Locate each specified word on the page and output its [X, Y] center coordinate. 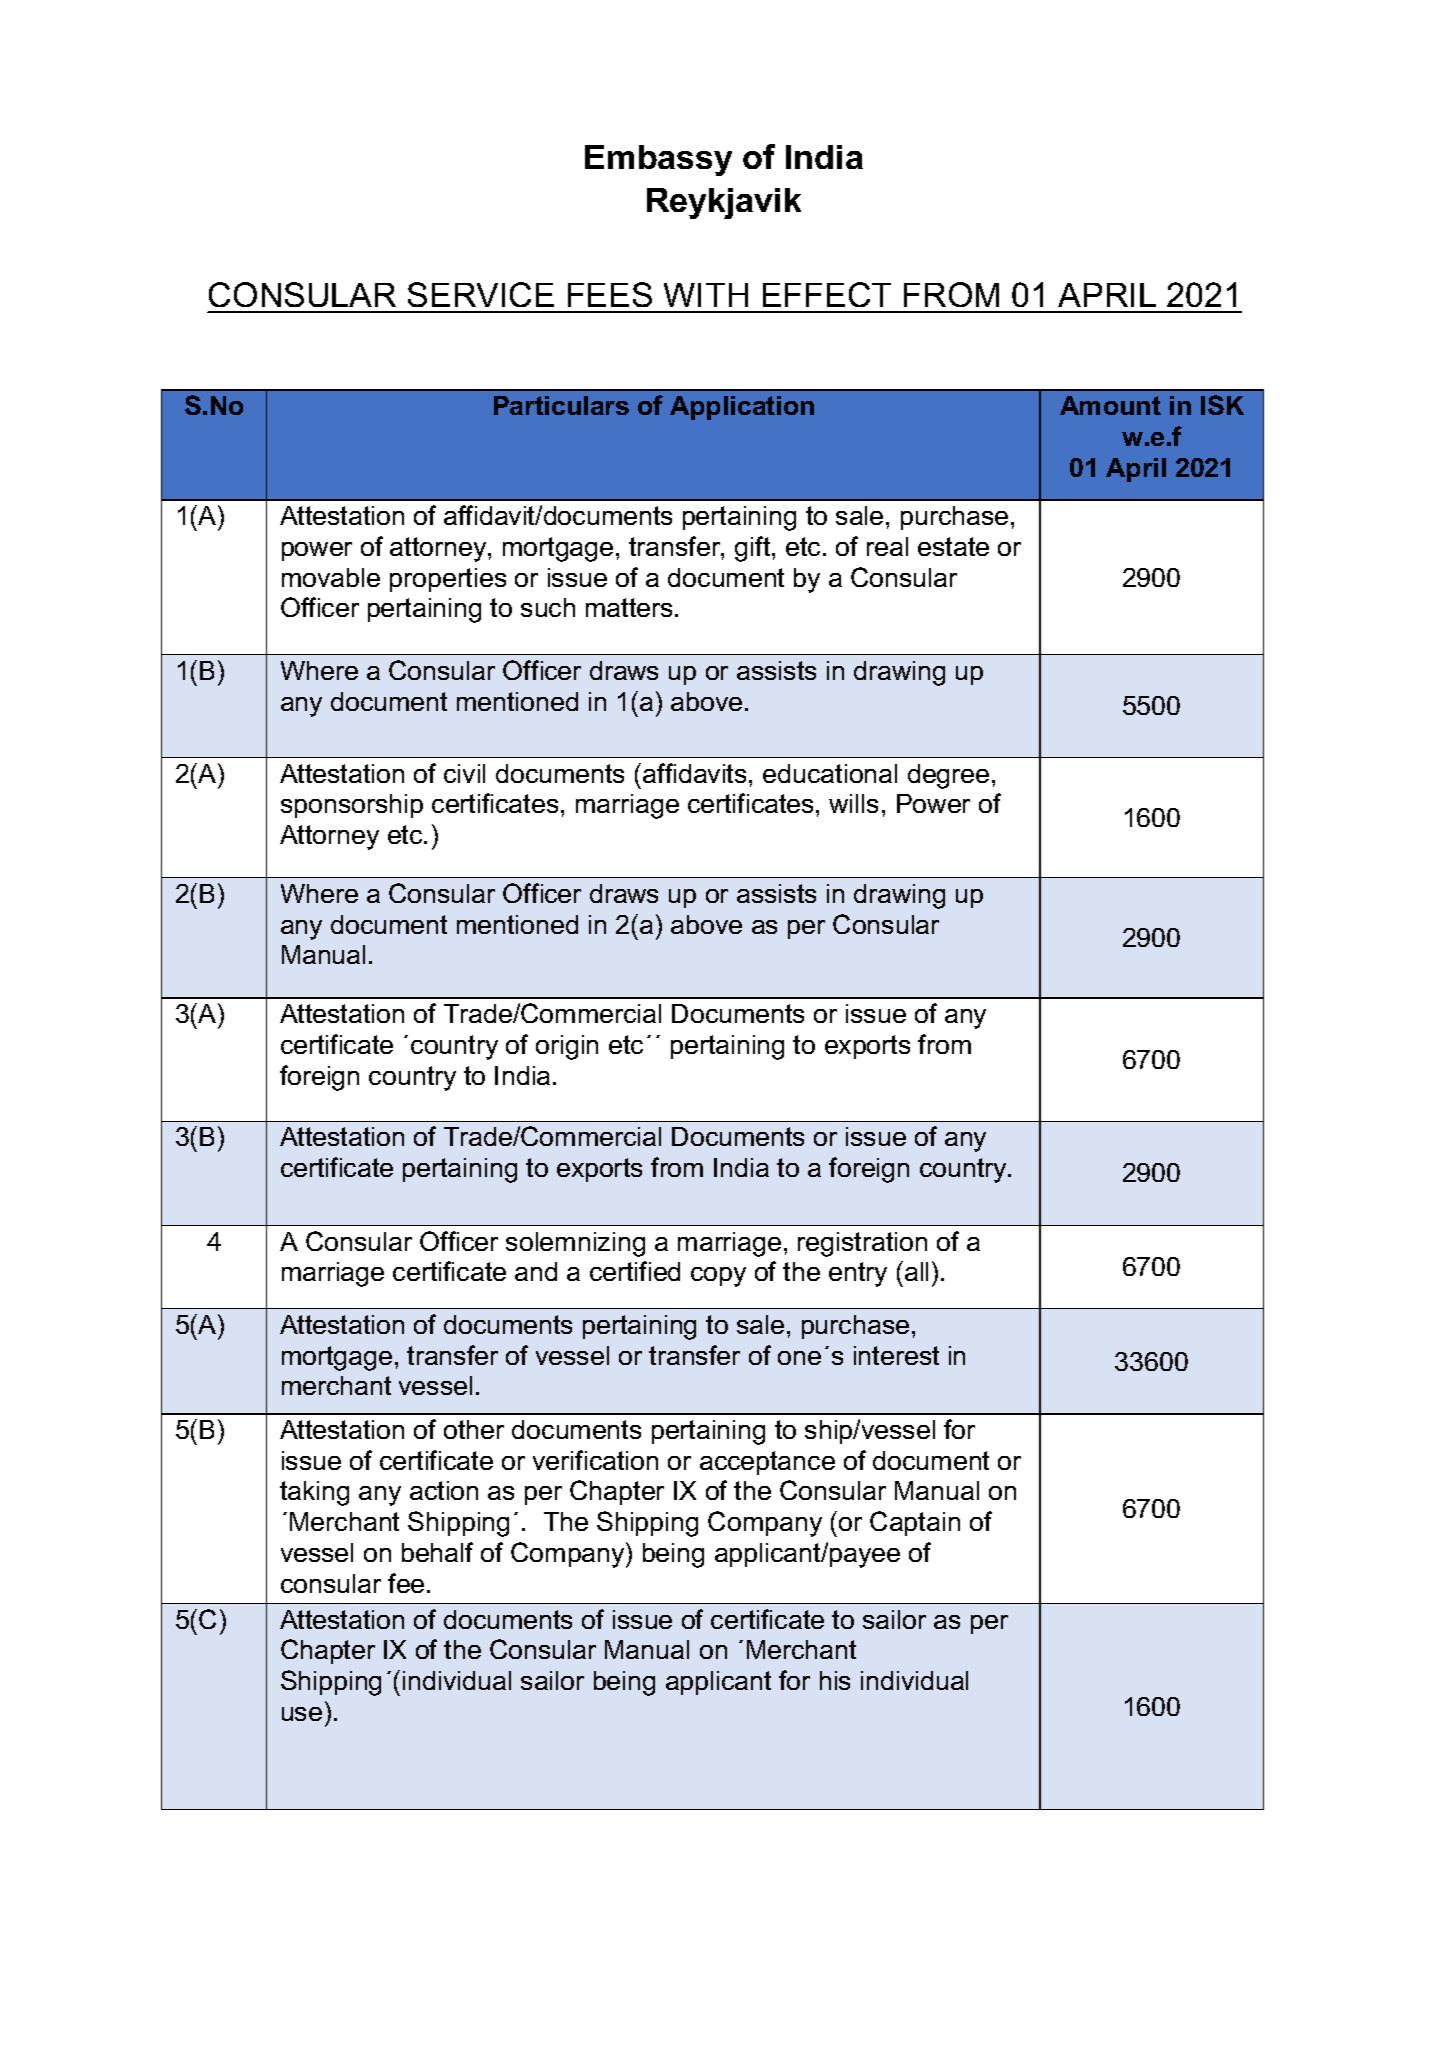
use [302, 1714]
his [835, 1680]
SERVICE [481, 294]
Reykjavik [724, 203]
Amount [1110, 405]
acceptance [767, 1463]
